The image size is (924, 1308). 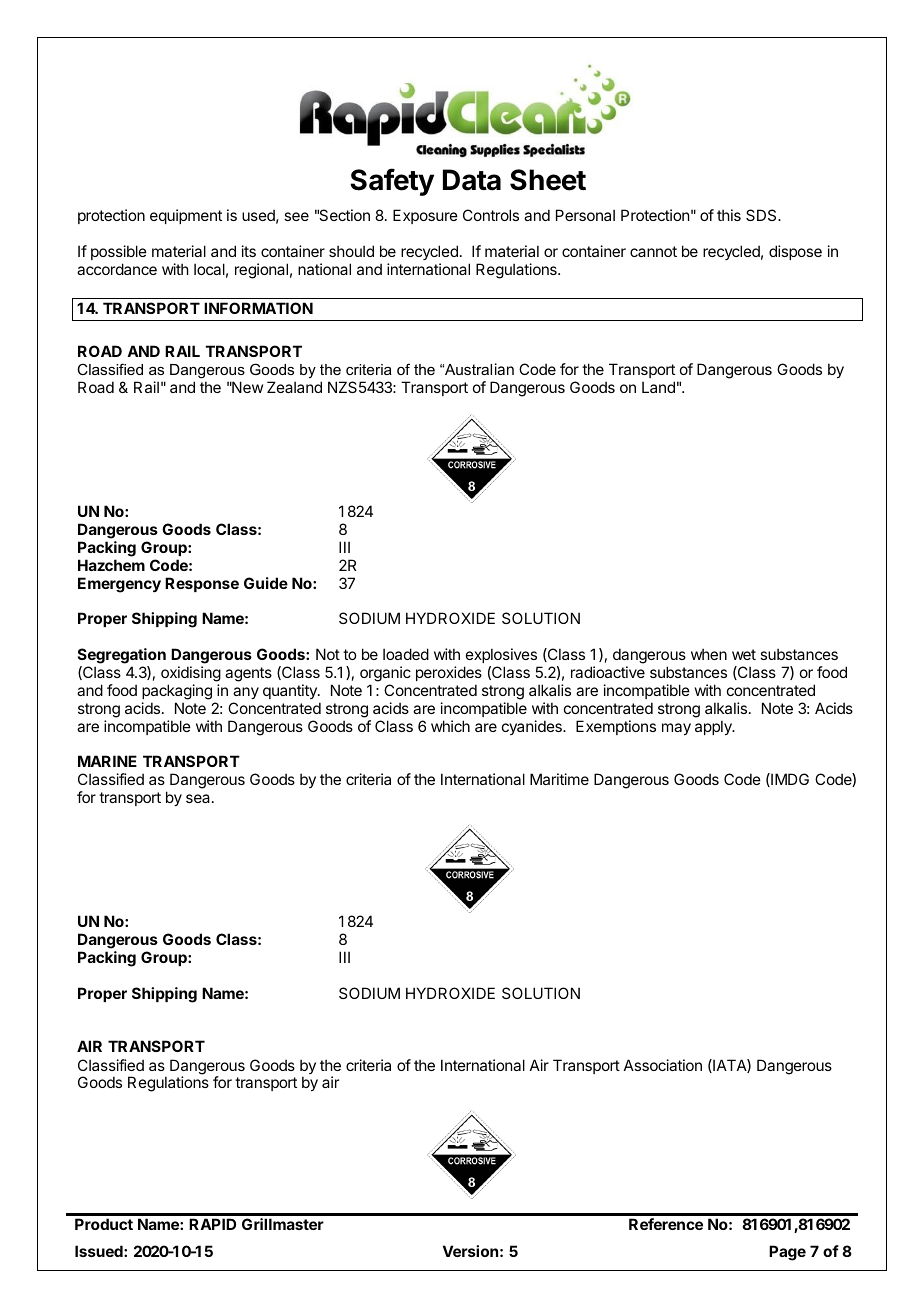 I want to click on equipment, so click(x=186, y=216).
